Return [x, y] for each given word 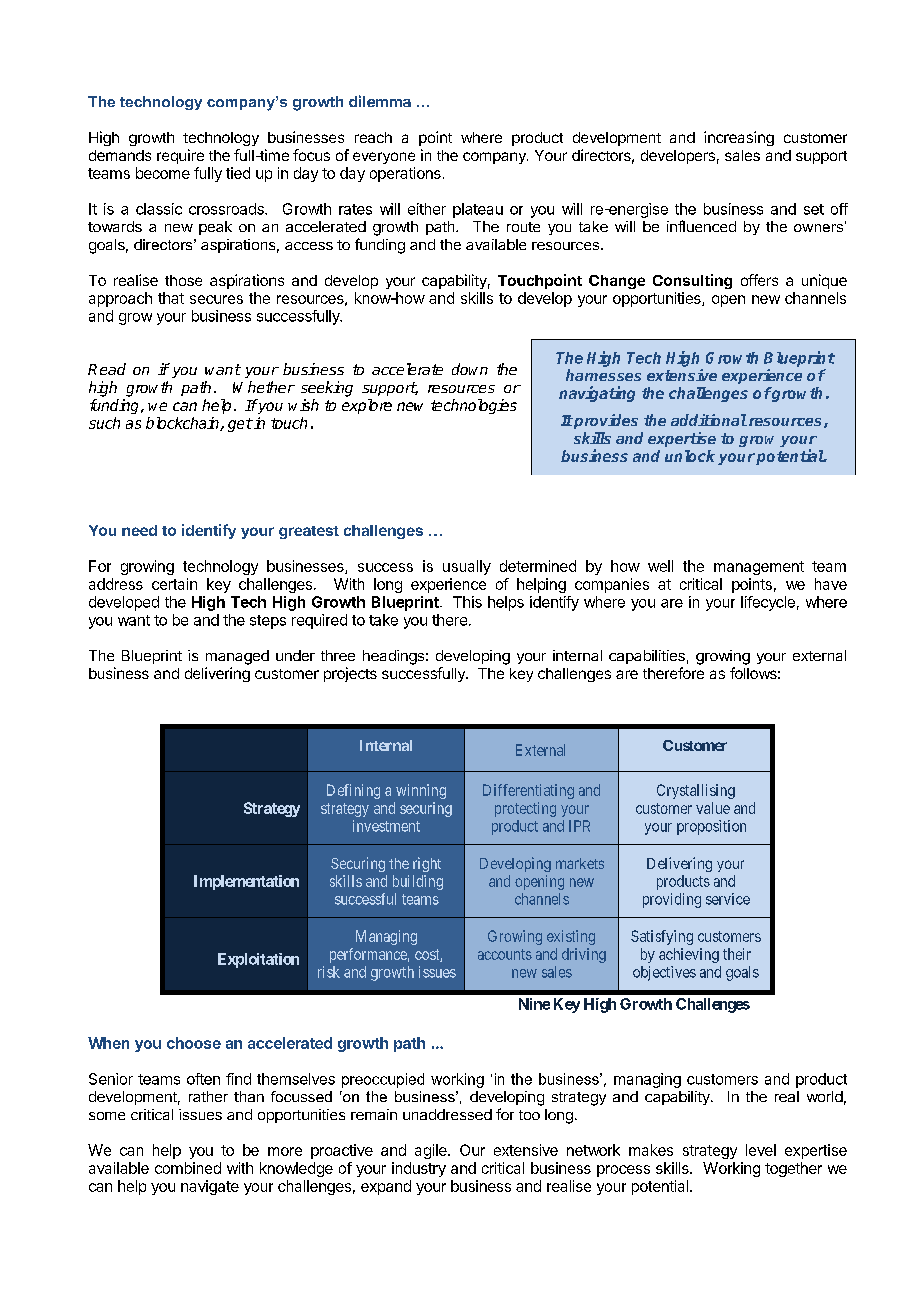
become [163, 173]
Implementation [246, 882]
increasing [739, 138]
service [728, 899]
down [470, 369]
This [467, 602]
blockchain [183, 424]
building [418, 882]
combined [188, 1168]
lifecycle [768, 603]
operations [405, 174]
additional [709, 420]
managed [237, 657]
